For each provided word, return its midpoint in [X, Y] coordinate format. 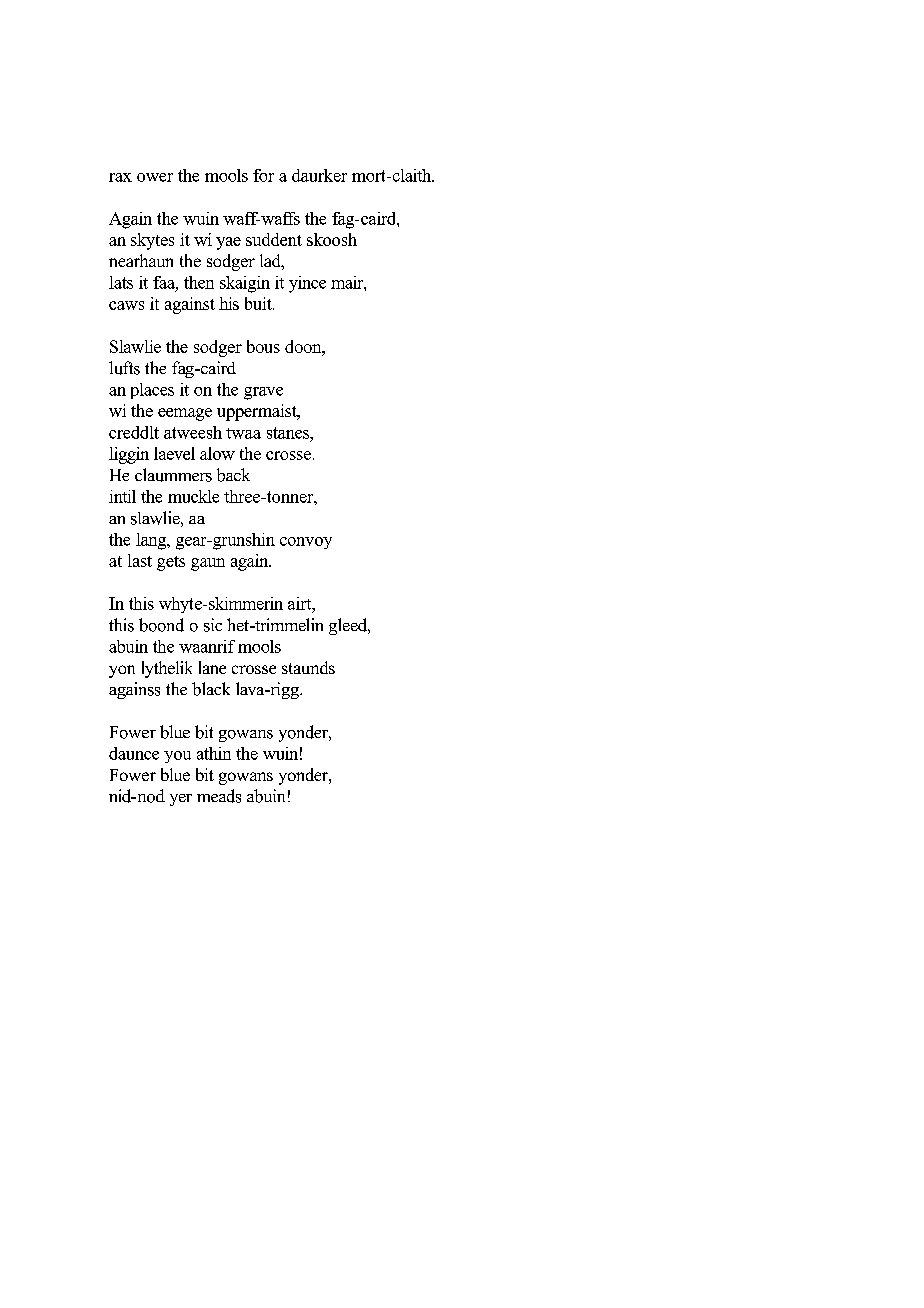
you [177, 757]
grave [263, 393]
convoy [306, 543]
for [263, 175]
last [140, 560]
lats [121, 282]
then [199, 282]
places [152, 391]
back [233, 475]
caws [126, 305]
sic [213, 625]
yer [181, 800]
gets [171, 563]
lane [212, 667]
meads [219, 796]
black [211, 689]
